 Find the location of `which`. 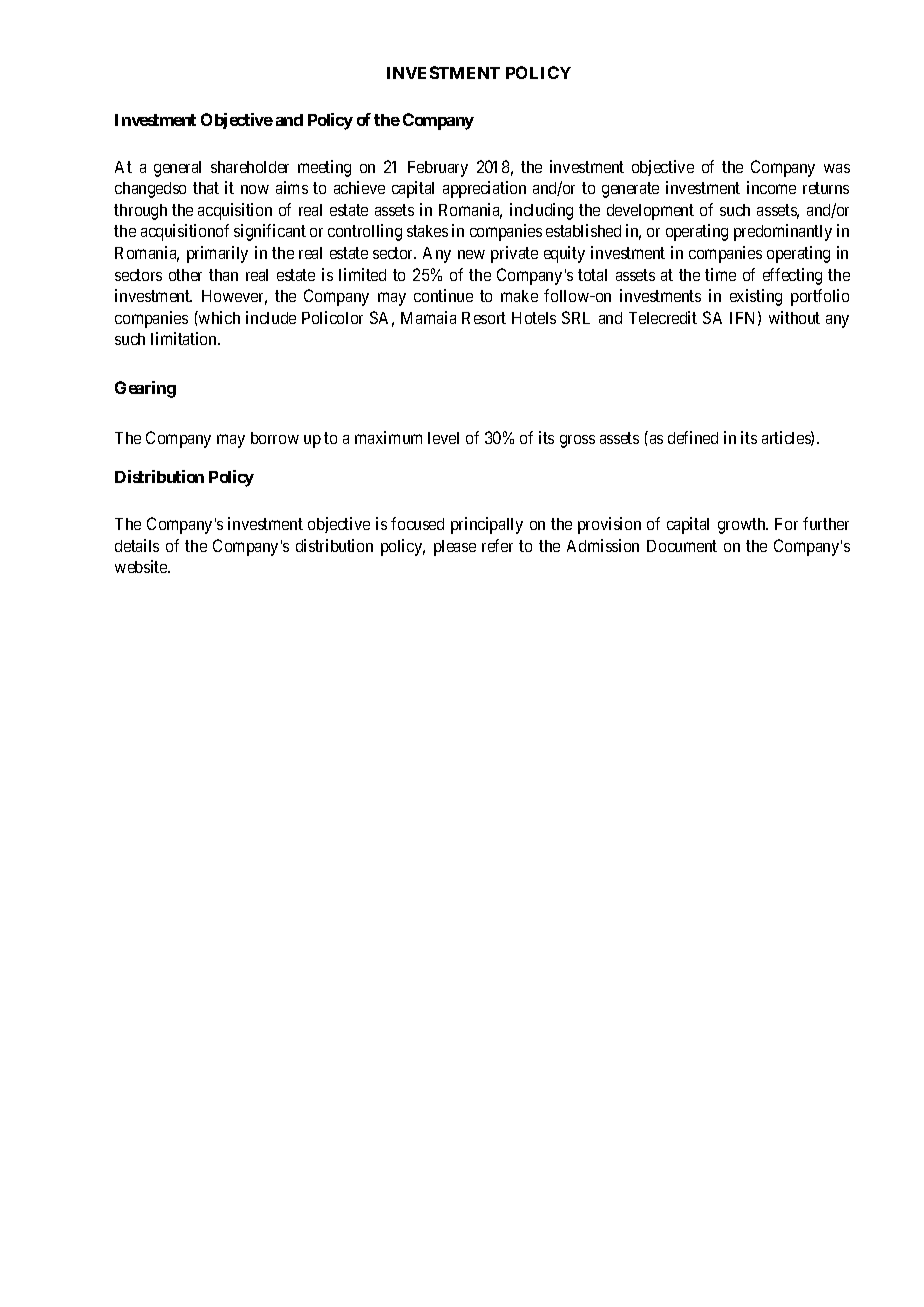

which is located at coordinates (218, 317).
